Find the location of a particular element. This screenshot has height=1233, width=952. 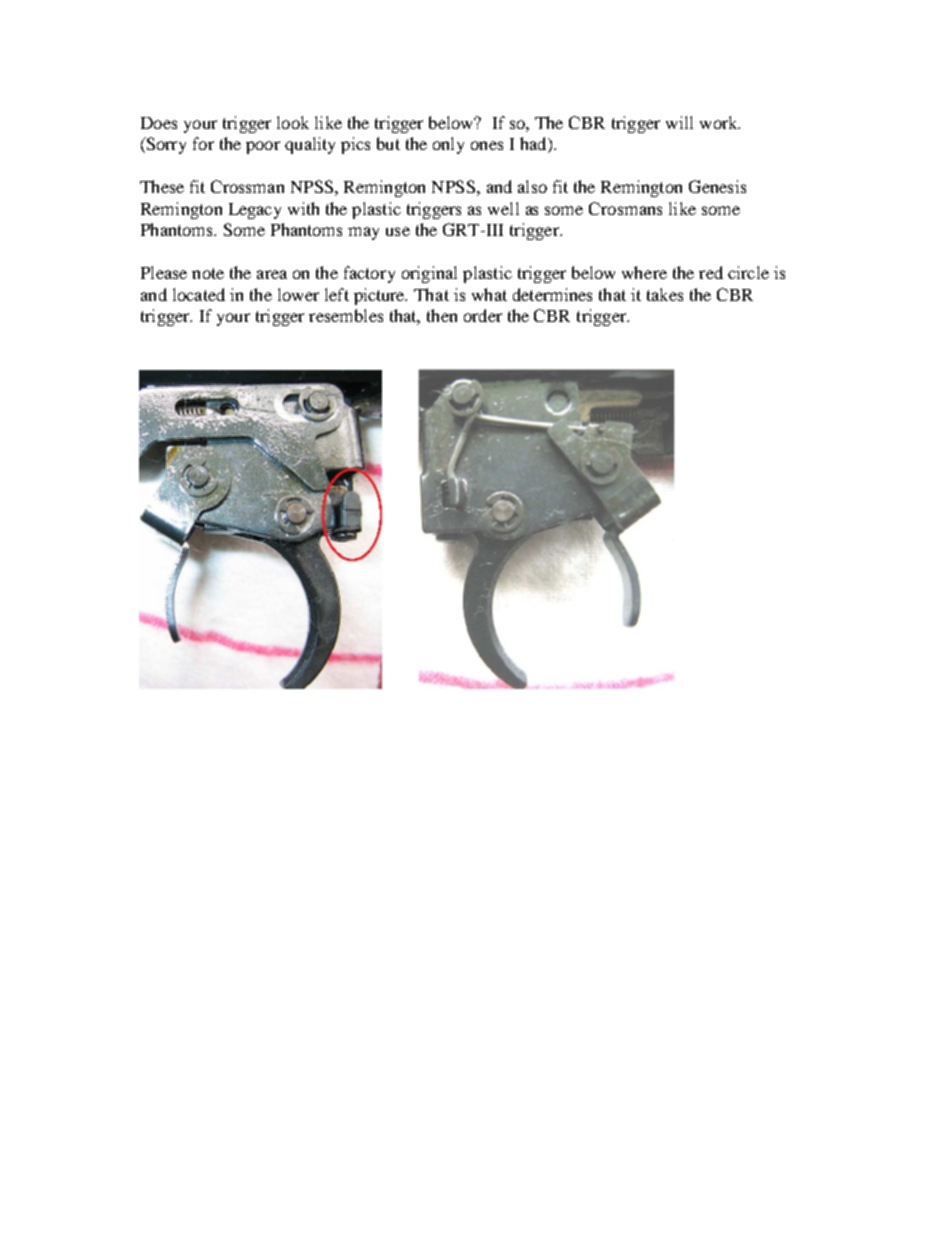

use is located at coordinates (398, 231).
